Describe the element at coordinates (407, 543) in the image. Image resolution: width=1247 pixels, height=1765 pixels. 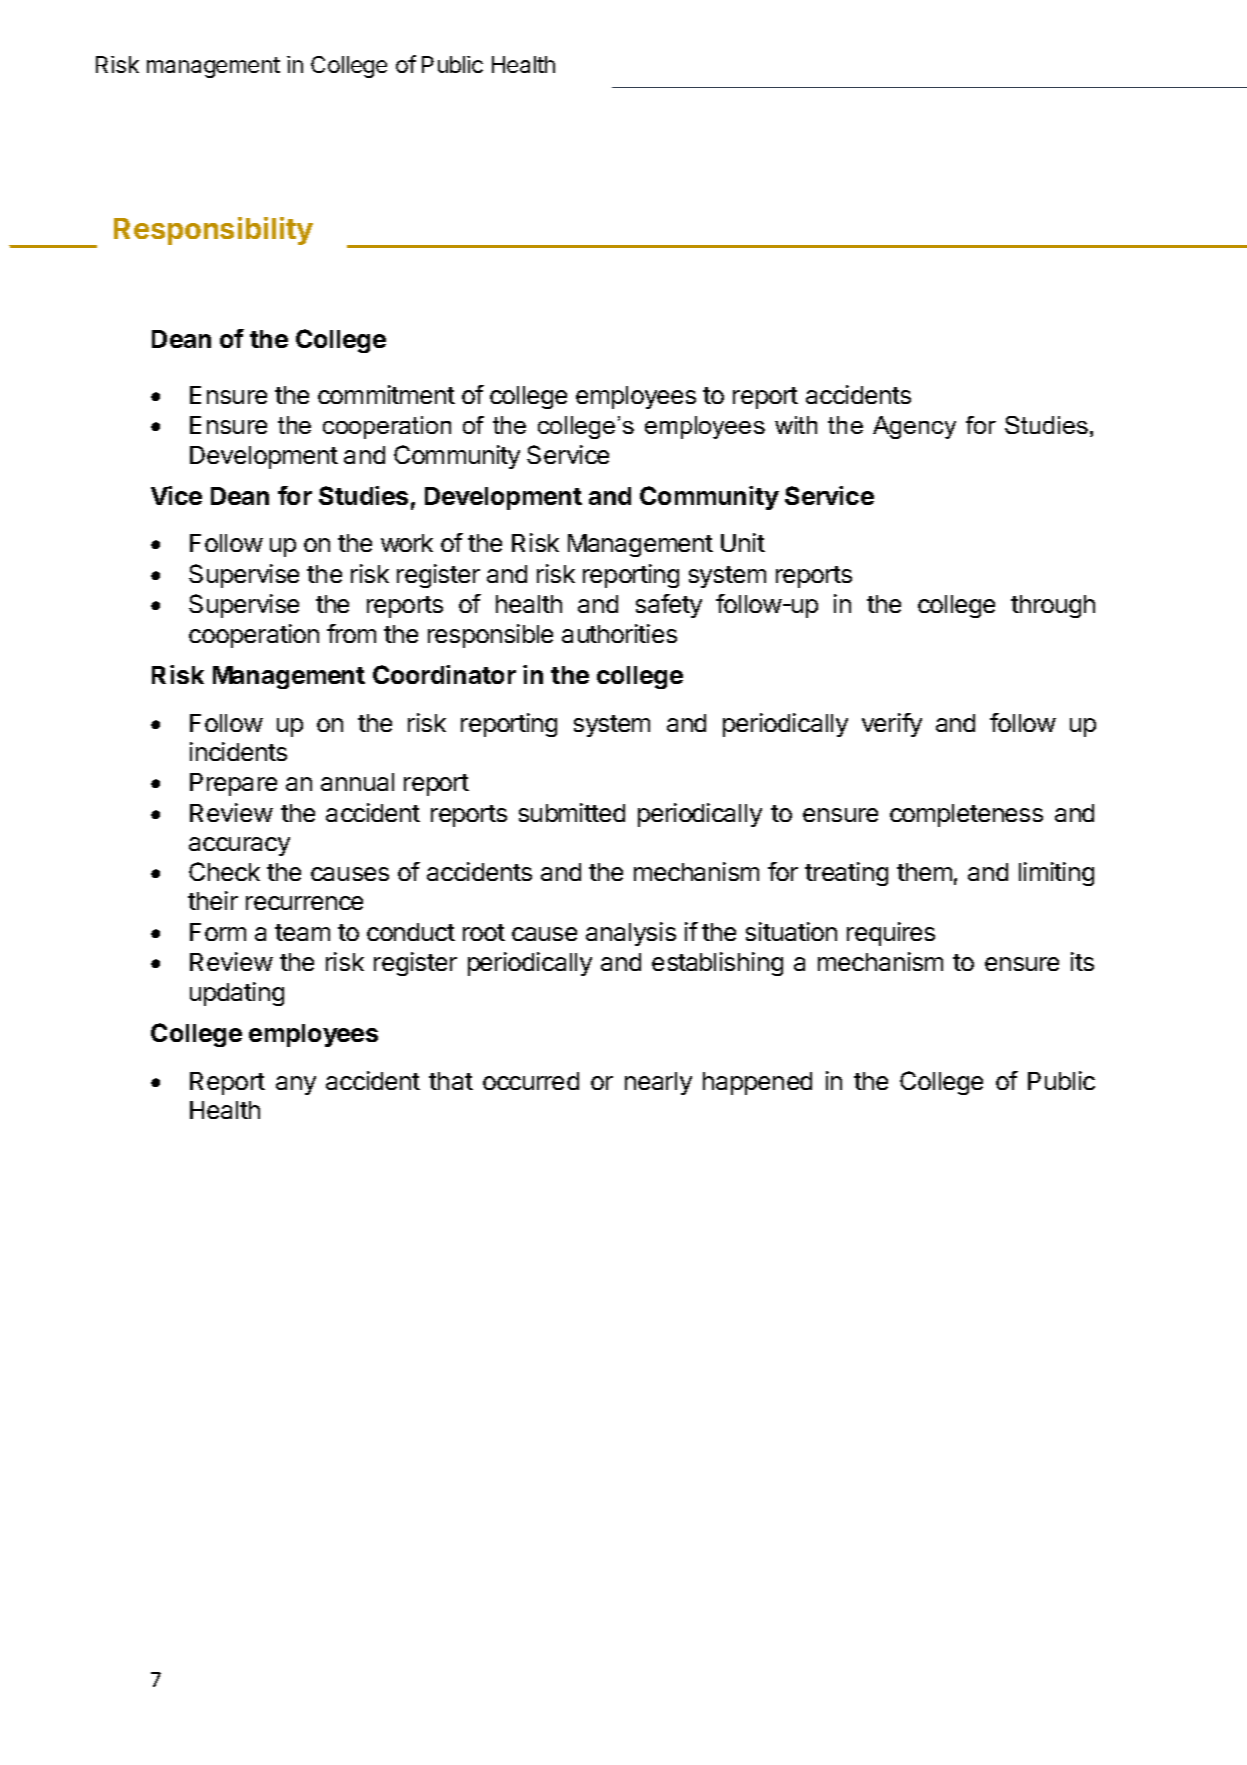
I see `work` at that location.
